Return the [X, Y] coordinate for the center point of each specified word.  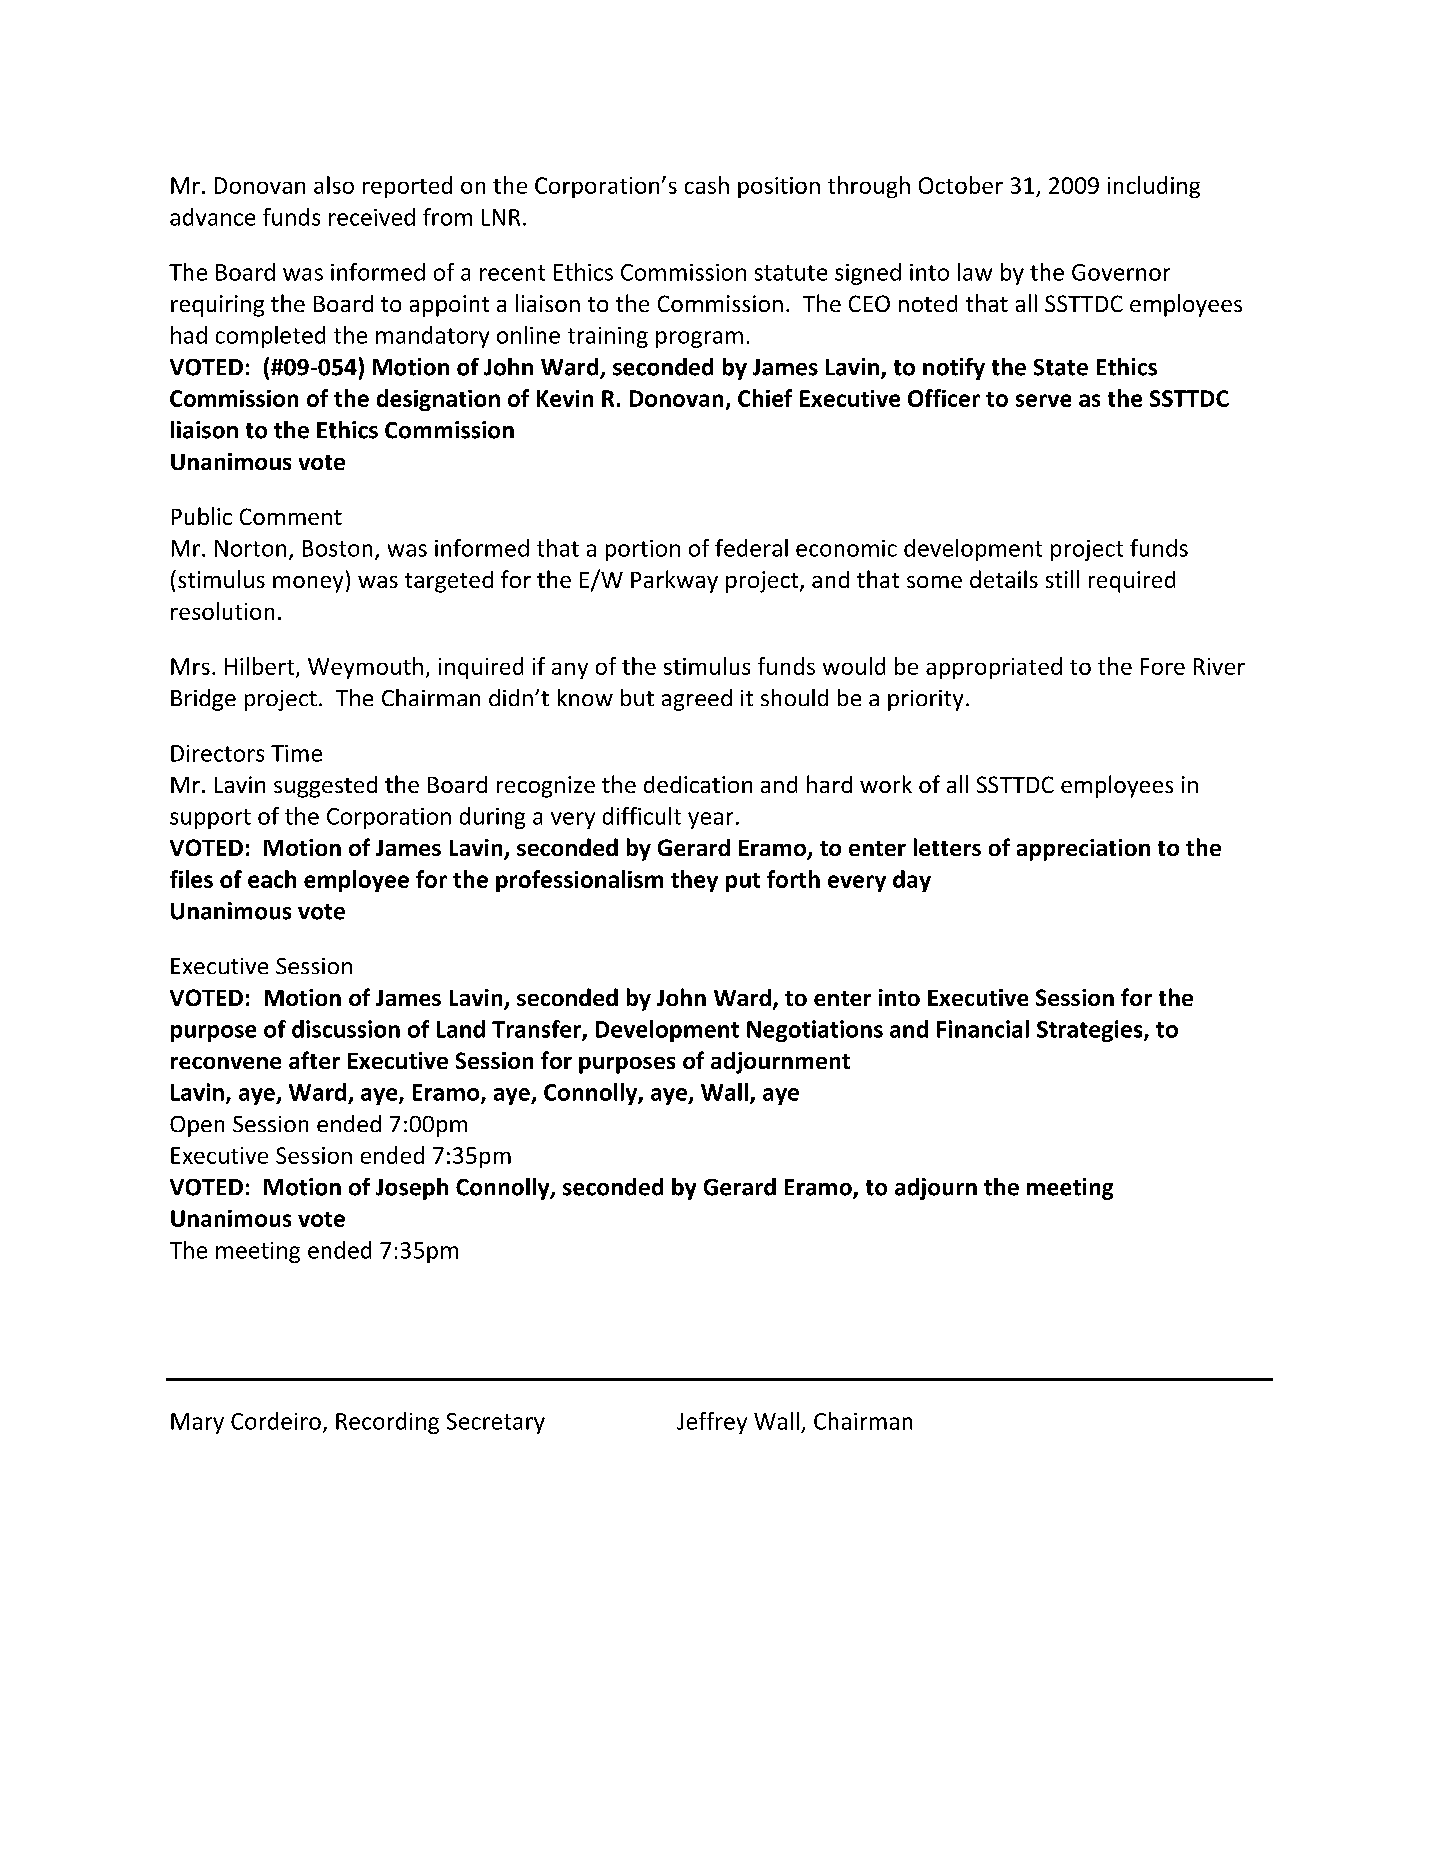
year [710, 820]
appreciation [1083, 850]
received [372, 217]
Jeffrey [712, 1423]
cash [707, 185]
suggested [325, 787]
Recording [387, 1423]
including [1154, 187]
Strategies [1091, 1031]
